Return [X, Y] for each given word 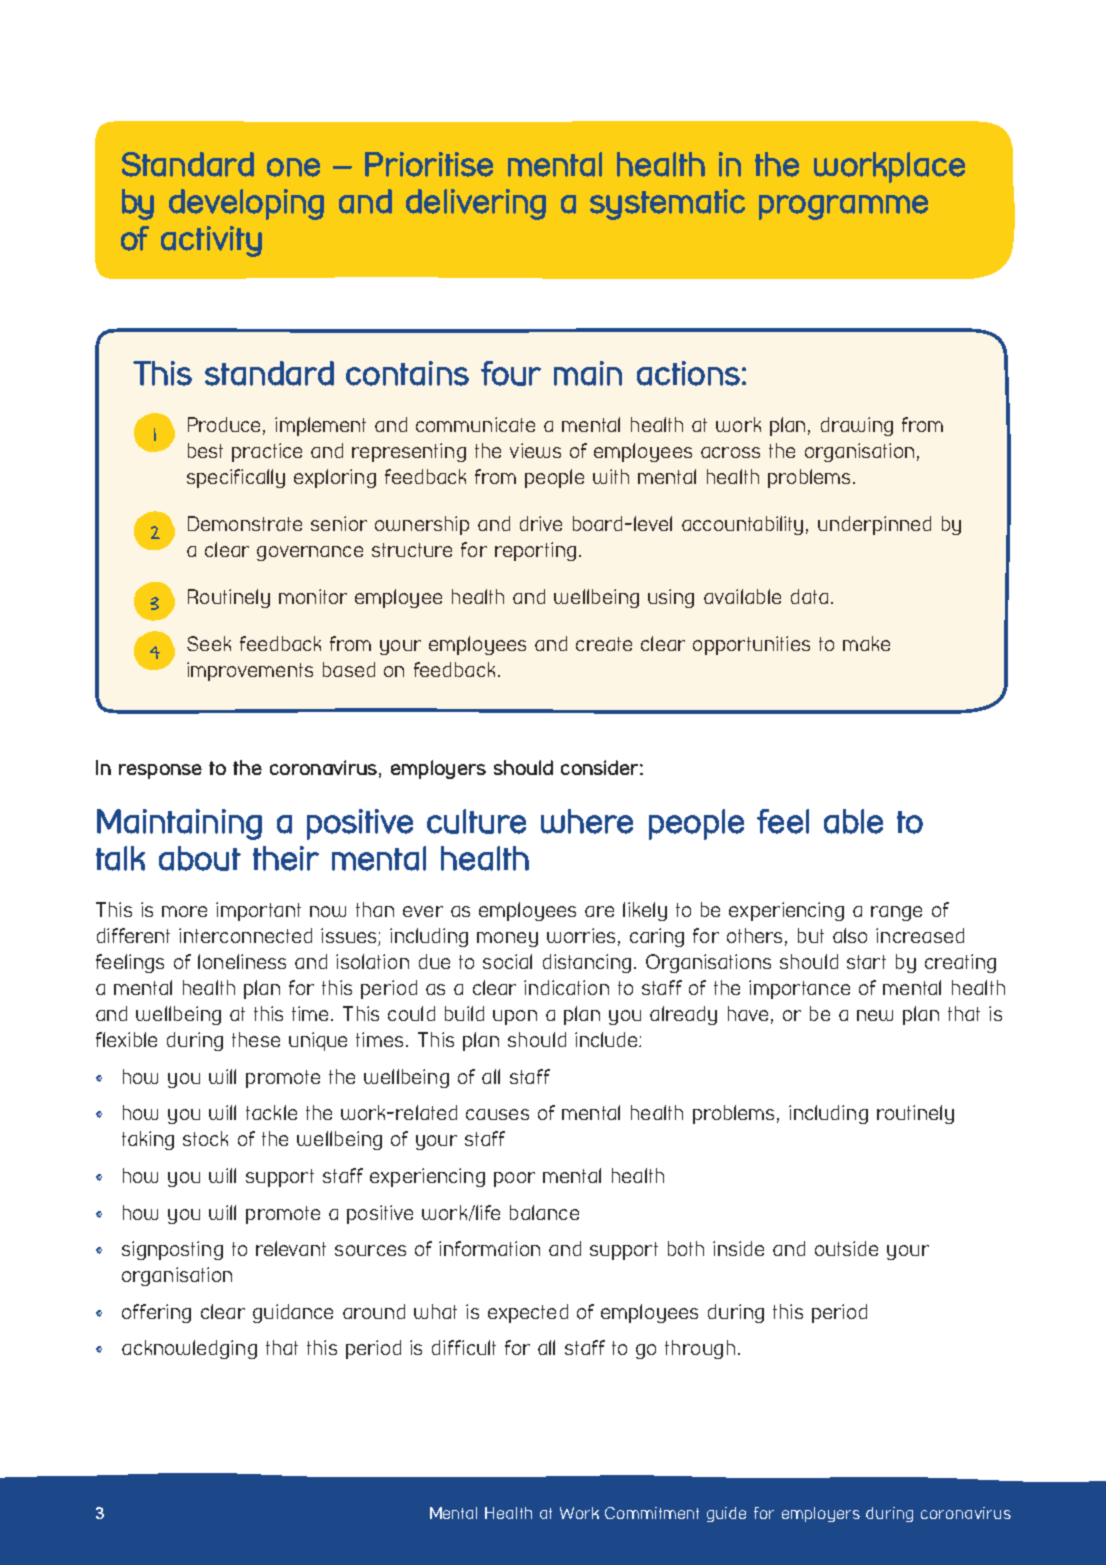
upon [515, 1017]
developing [246, 204]
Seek [209, 643]
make [866, 643]
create [604, 644]
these [256, 1039]
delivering [476, 204]
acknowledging [189, 1349]
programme [843, 207]
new [875, 1015]
